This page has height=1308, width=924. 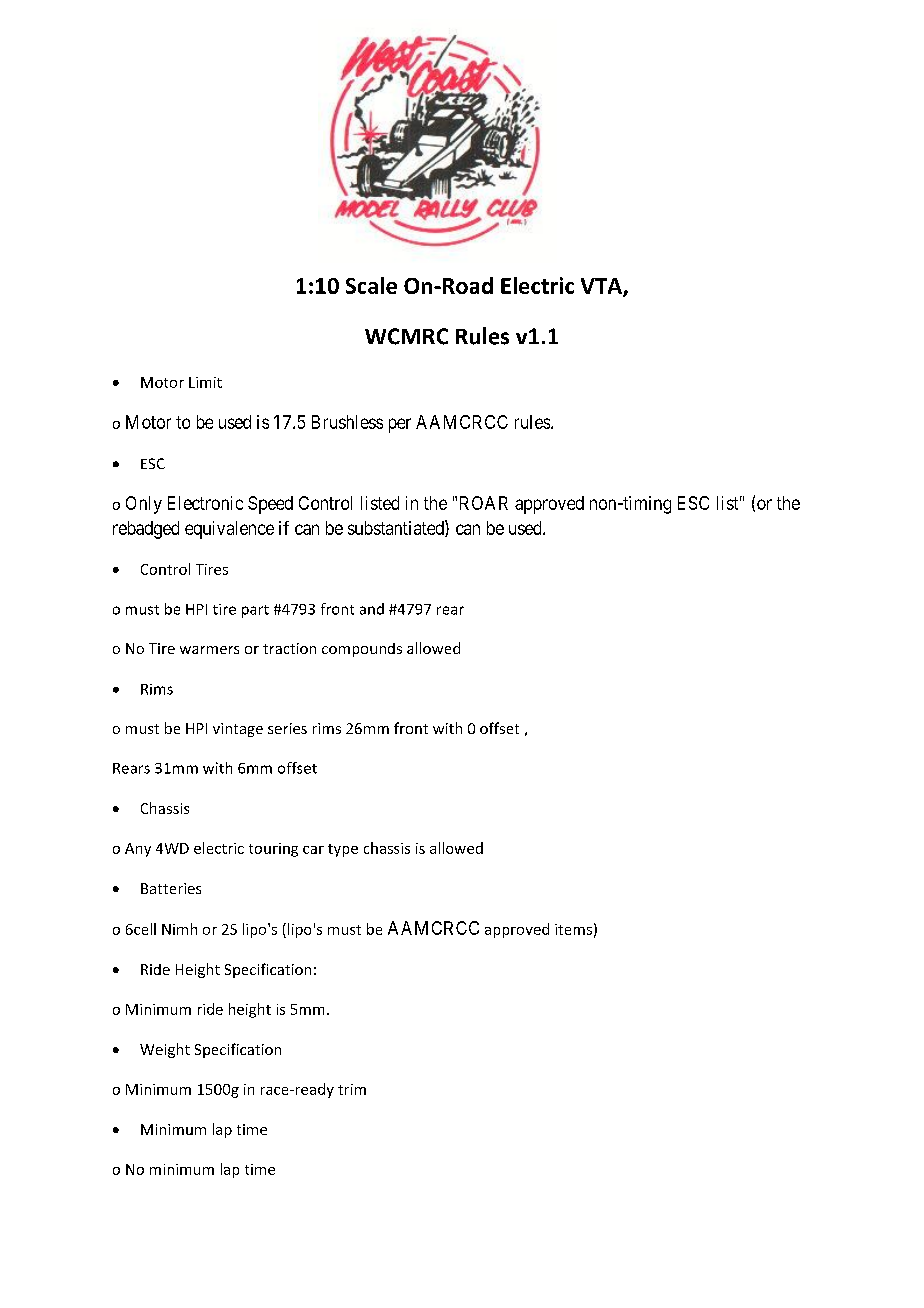 What do you see at coordinates (205, 382) in the page?
I see `Limit` at bounding box center [205, 382].
